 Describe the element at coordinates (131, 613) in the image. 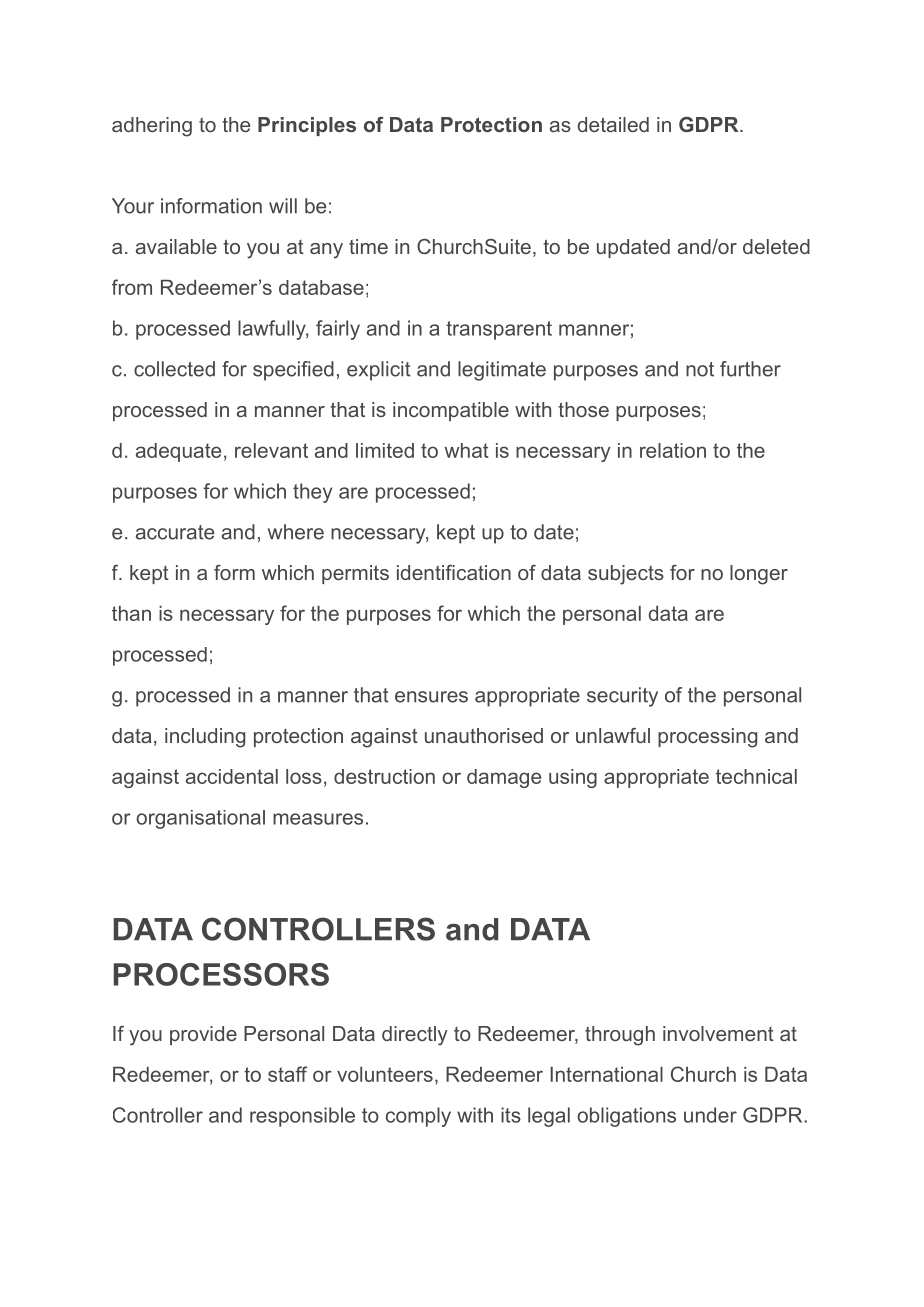

I see `than` at that location.
